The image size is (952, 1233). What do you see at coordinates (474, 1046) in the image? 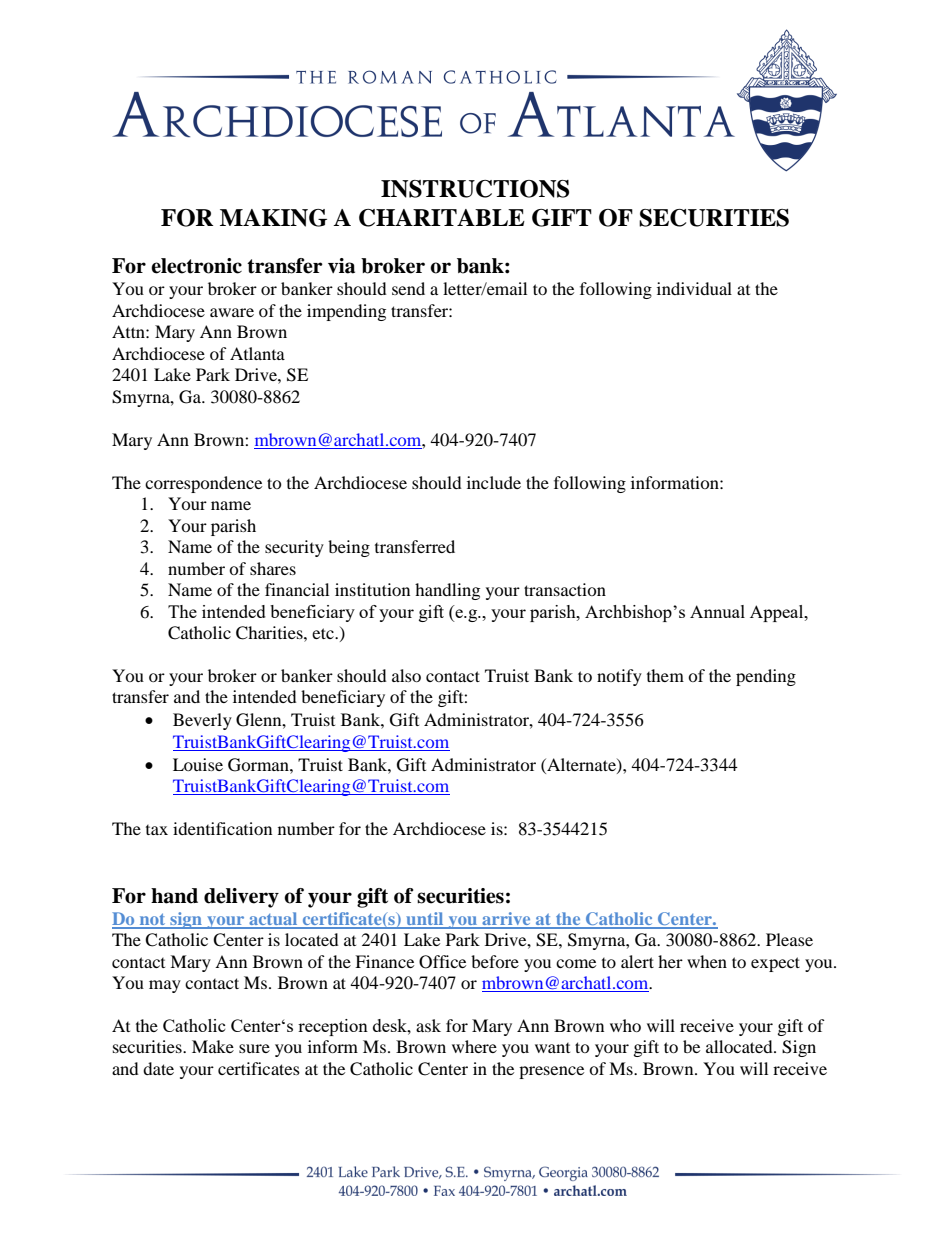
I see `where` at bounding box center [474, 1046].
